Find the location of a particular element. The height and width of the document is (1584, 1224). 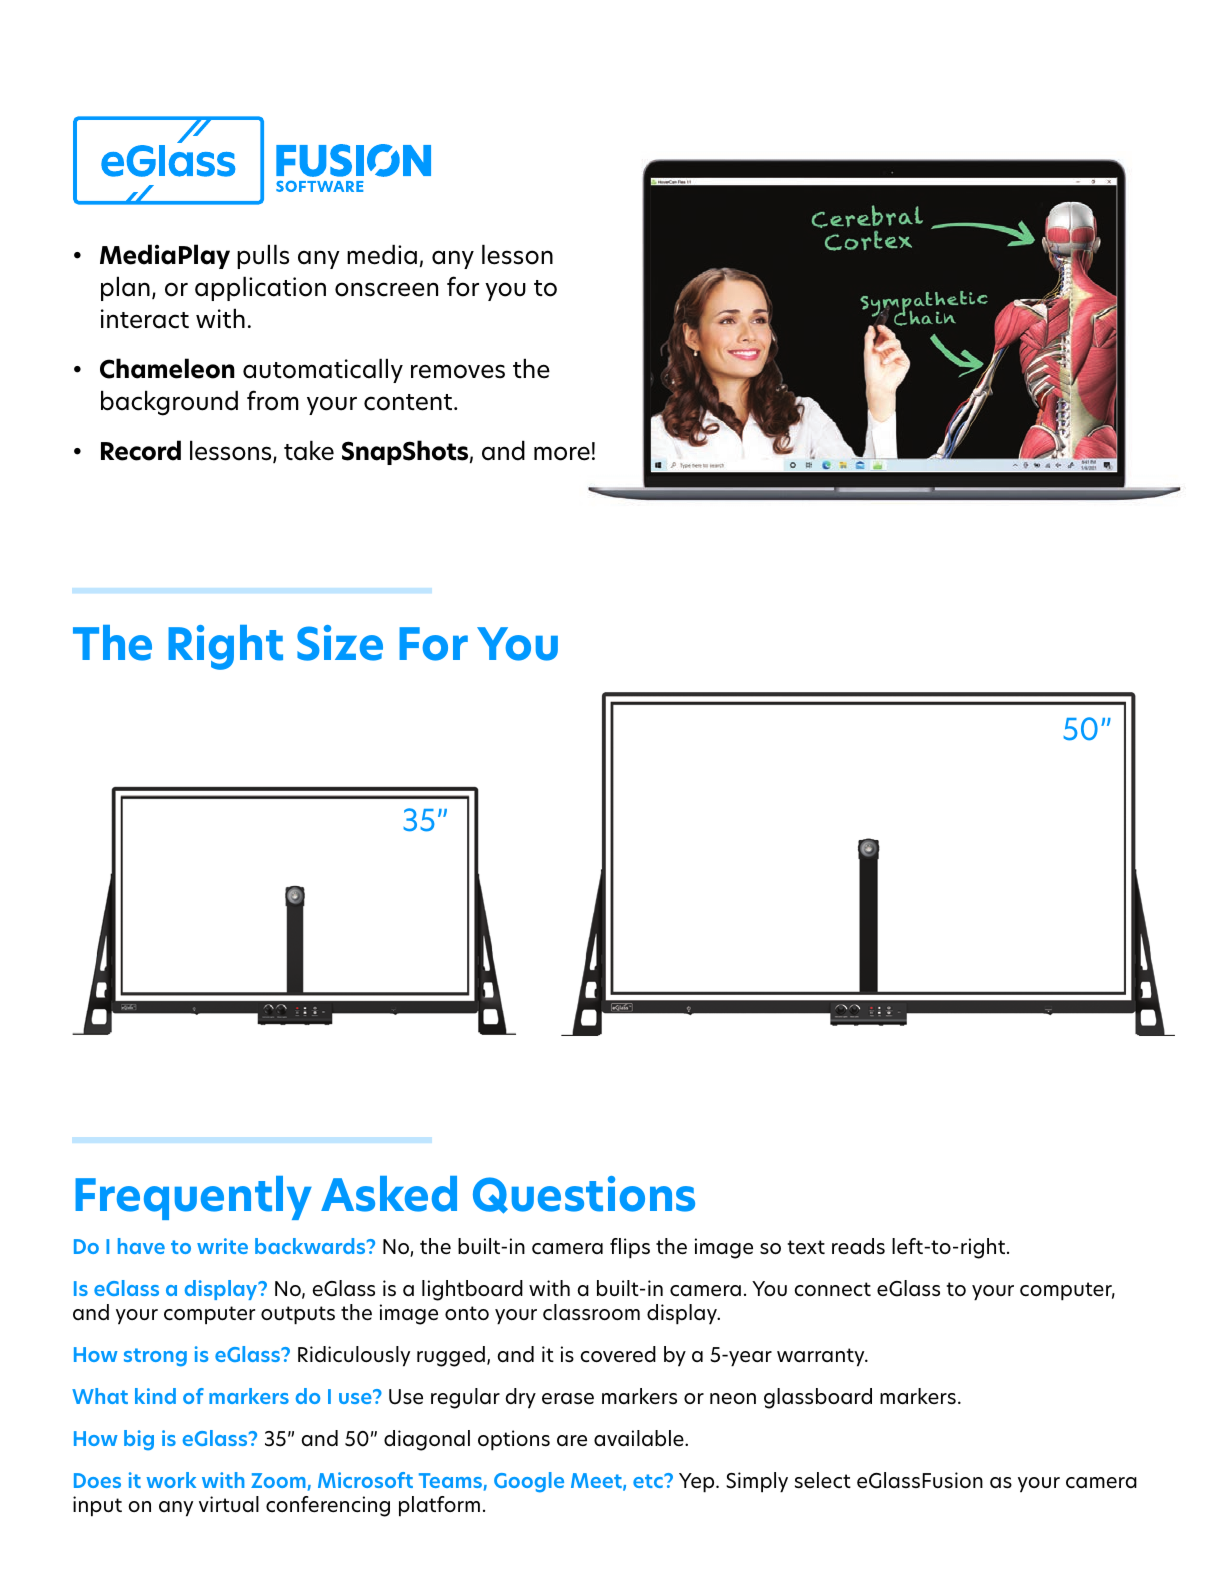

onscreen is located at coordinates (386, 289).
